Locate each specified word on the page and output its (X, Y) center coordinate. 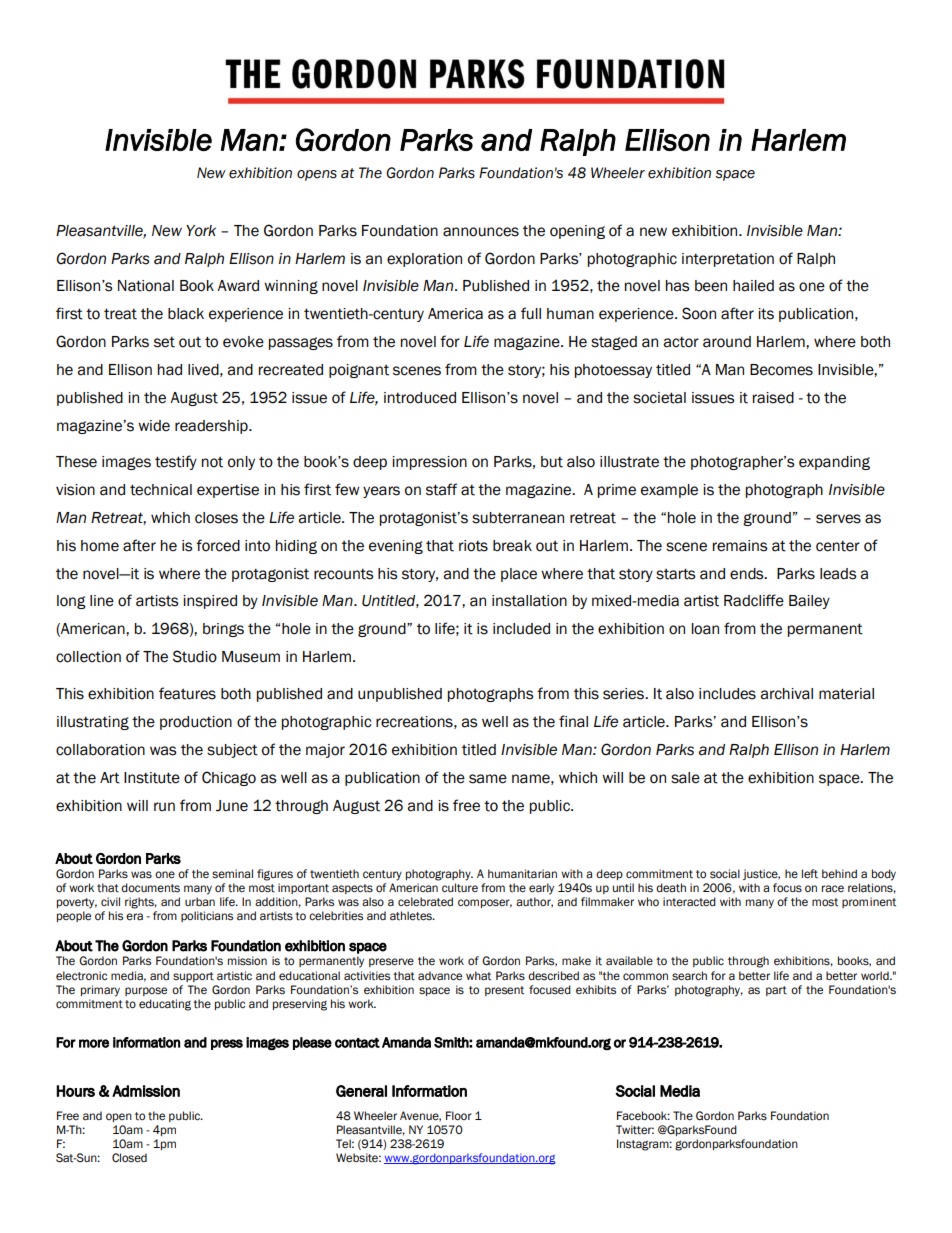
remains (740, 546)
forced (218, 545)
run (164, 807)
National (146, 286)
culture (460, 887)
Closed (129, 1158)
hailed (753, 286)
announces (481, 232)
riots (473, 546)
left (810, 873)
